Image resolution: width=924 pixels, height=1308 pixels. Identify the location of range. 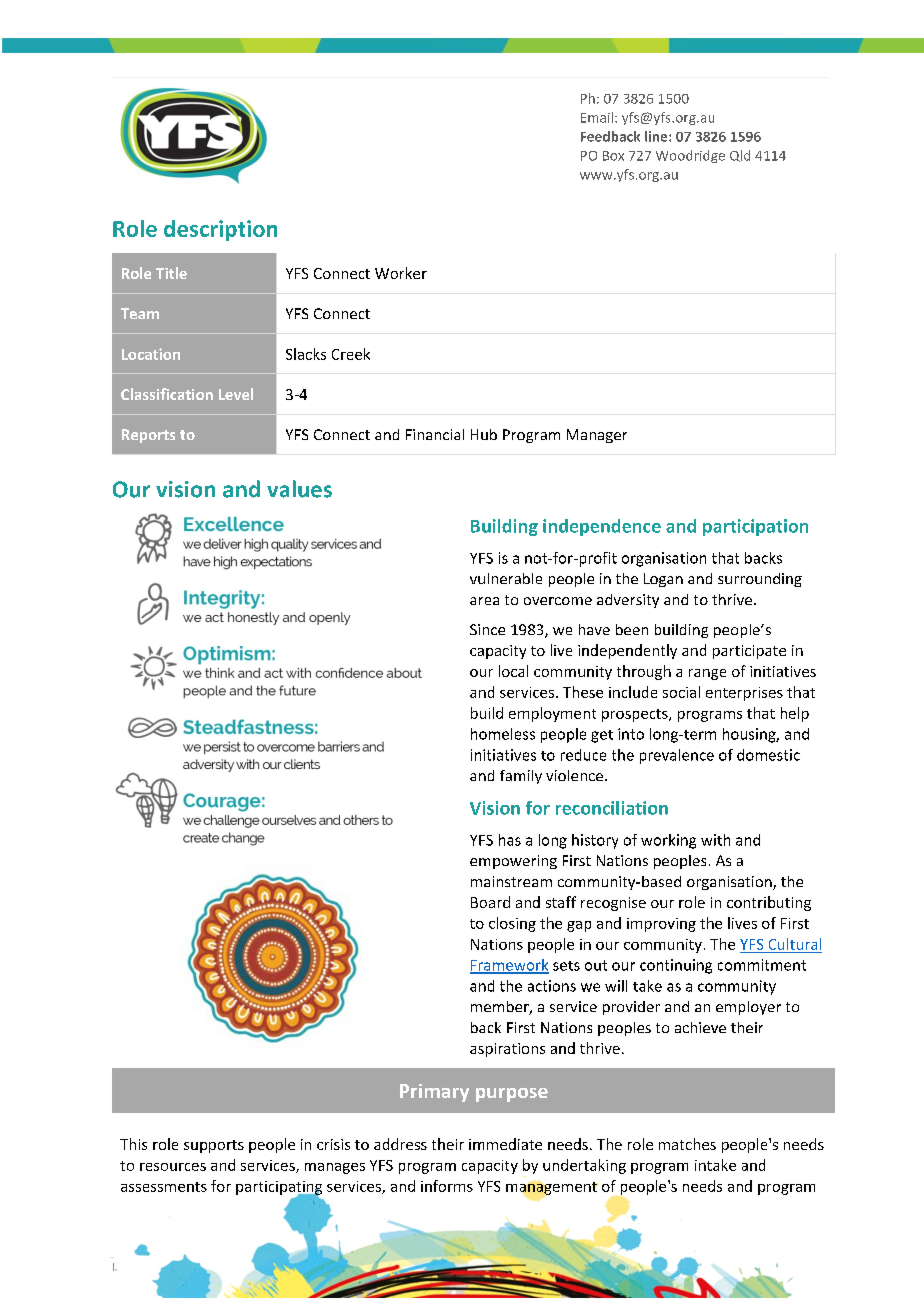
(707, 674).
